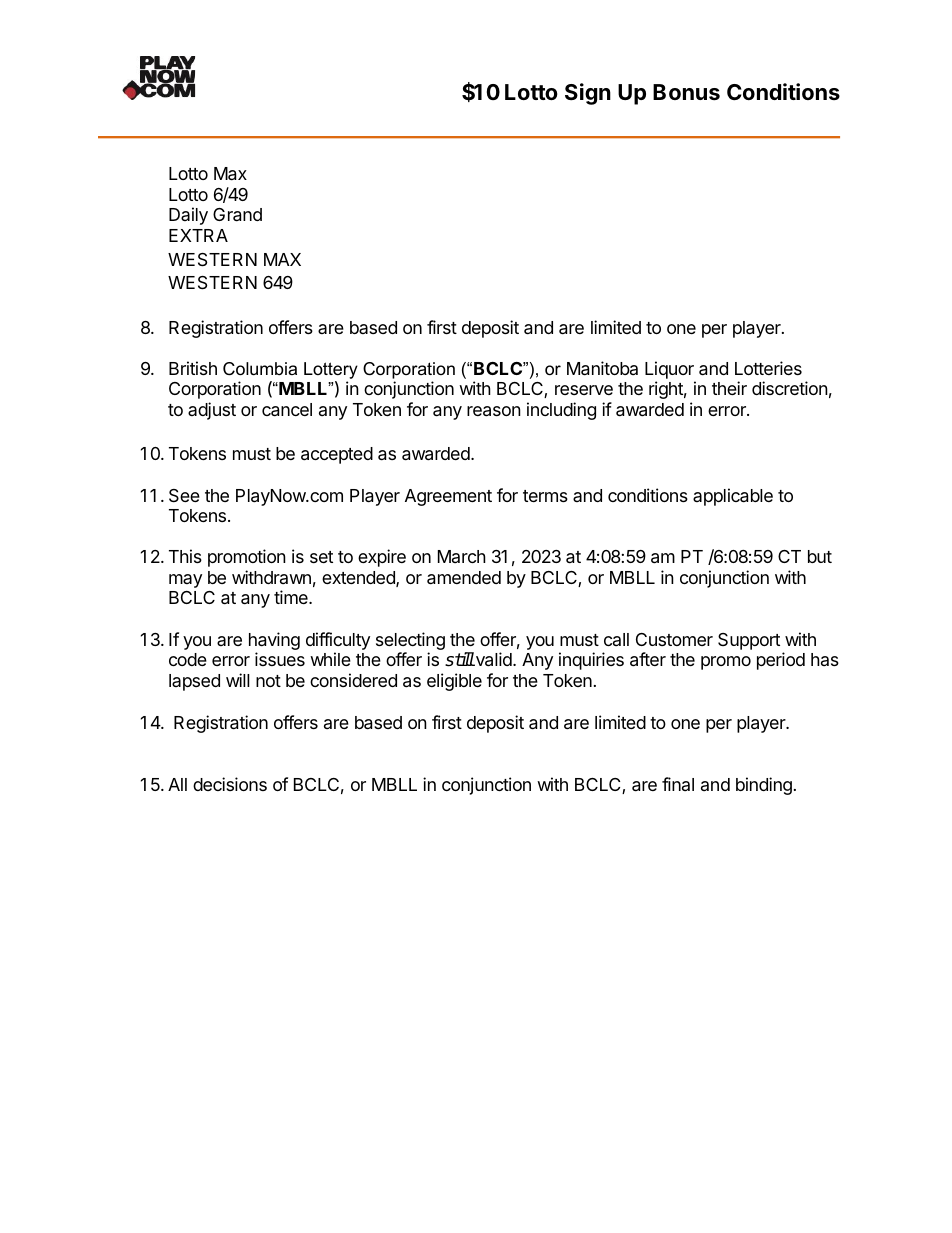  Describe the element at coordinates (260, 369) in the screenshot. I see `Columbia` at that location.
